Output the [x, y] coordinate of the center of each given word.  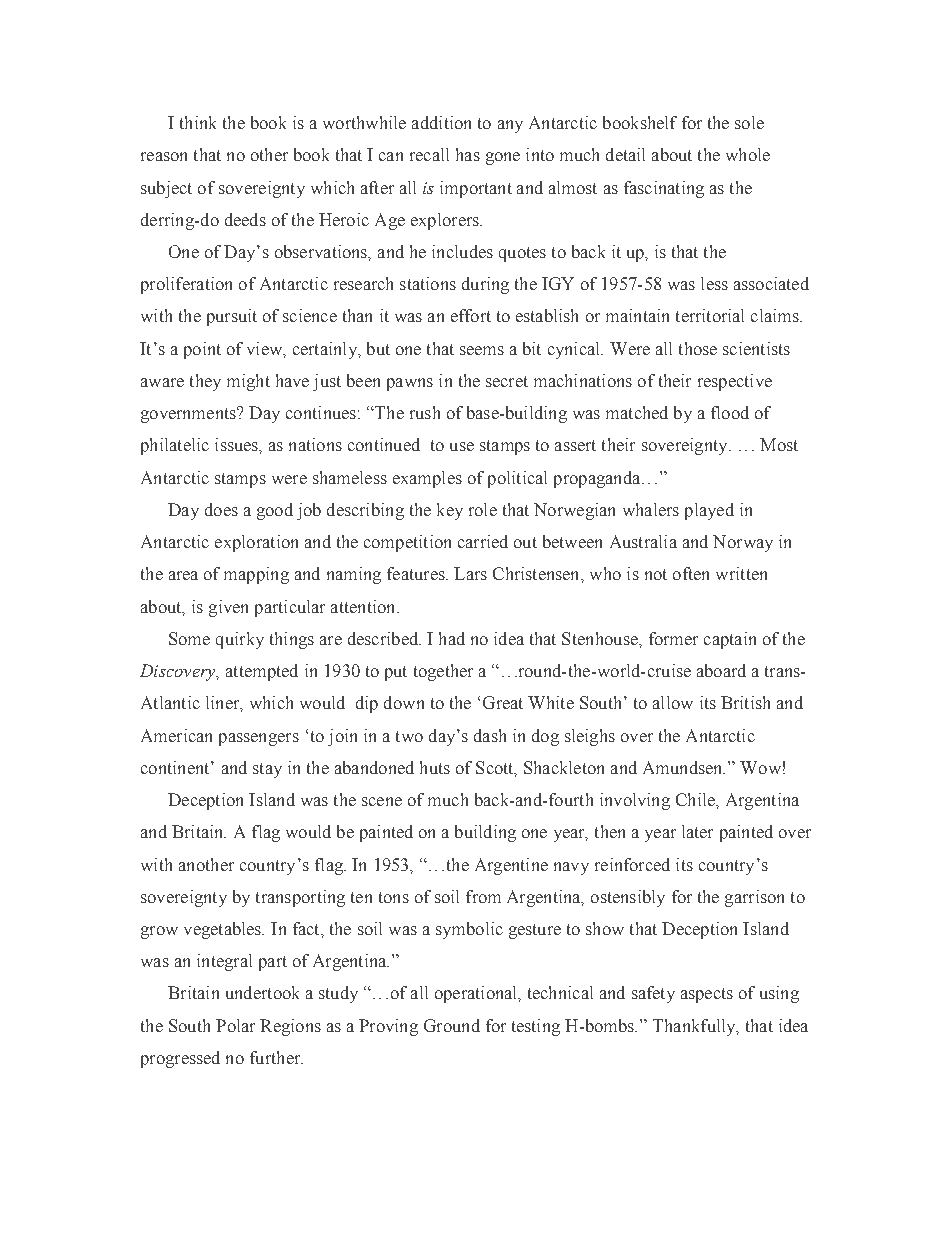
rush [425, 412]
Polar [235, 1025]
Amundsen [684, 767]
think [198, 122]
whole [748, 154]
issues [237, 444]
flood [730, 412]
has [468, 154]
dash [490, 735]
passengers [259, 739]
